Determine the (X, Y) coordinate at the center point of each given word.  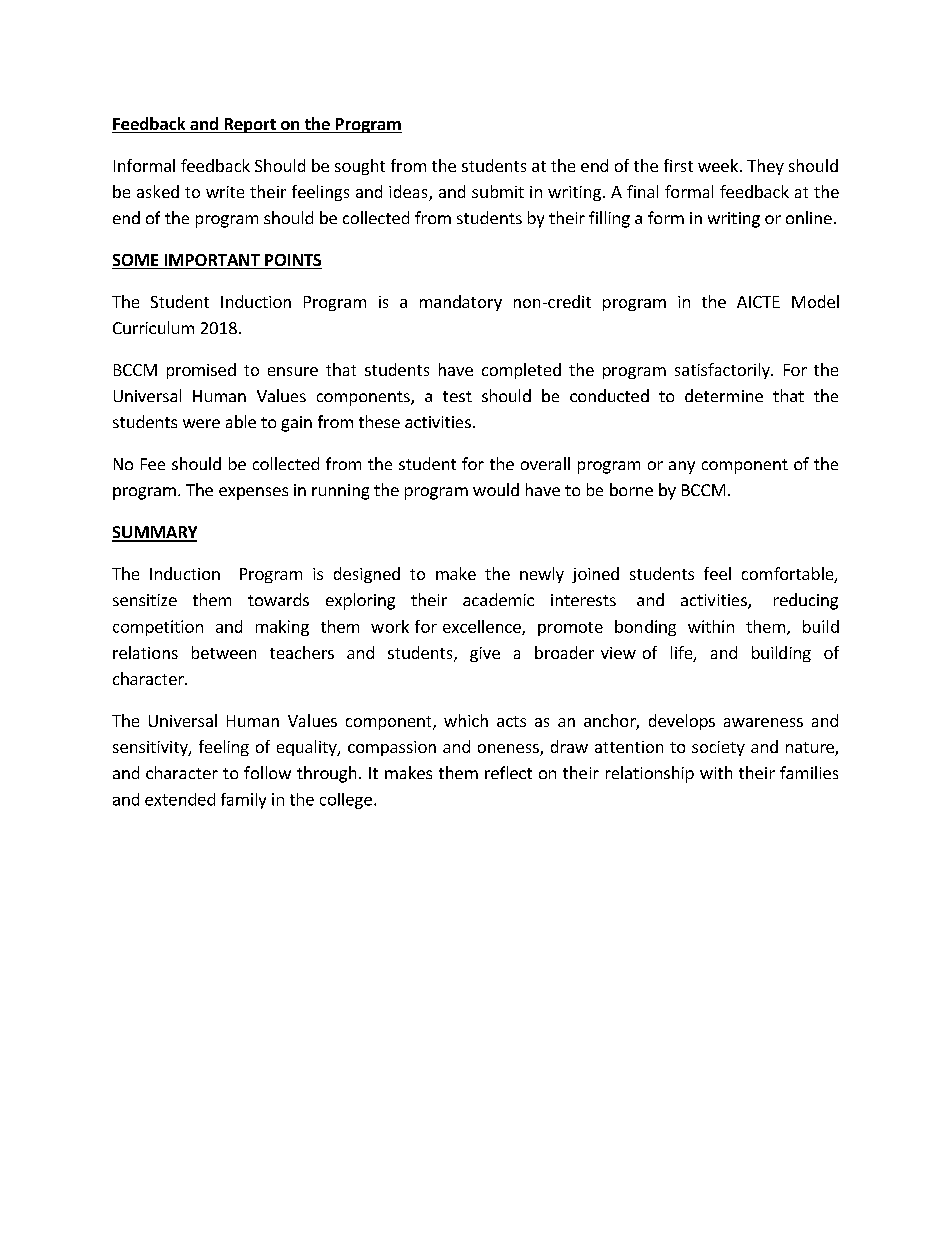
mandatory (461, 303)
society (718, 748)
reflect (508, 772)
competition (158, 628)
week (718, 165)
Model (815, 301)
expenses (253, 493)
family (243, 801)
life (682, 654)
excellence (483, 627)
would (496, 489)
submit (498, 191)
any (682, 467)
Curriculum (153, 327)
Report (250, 125)
